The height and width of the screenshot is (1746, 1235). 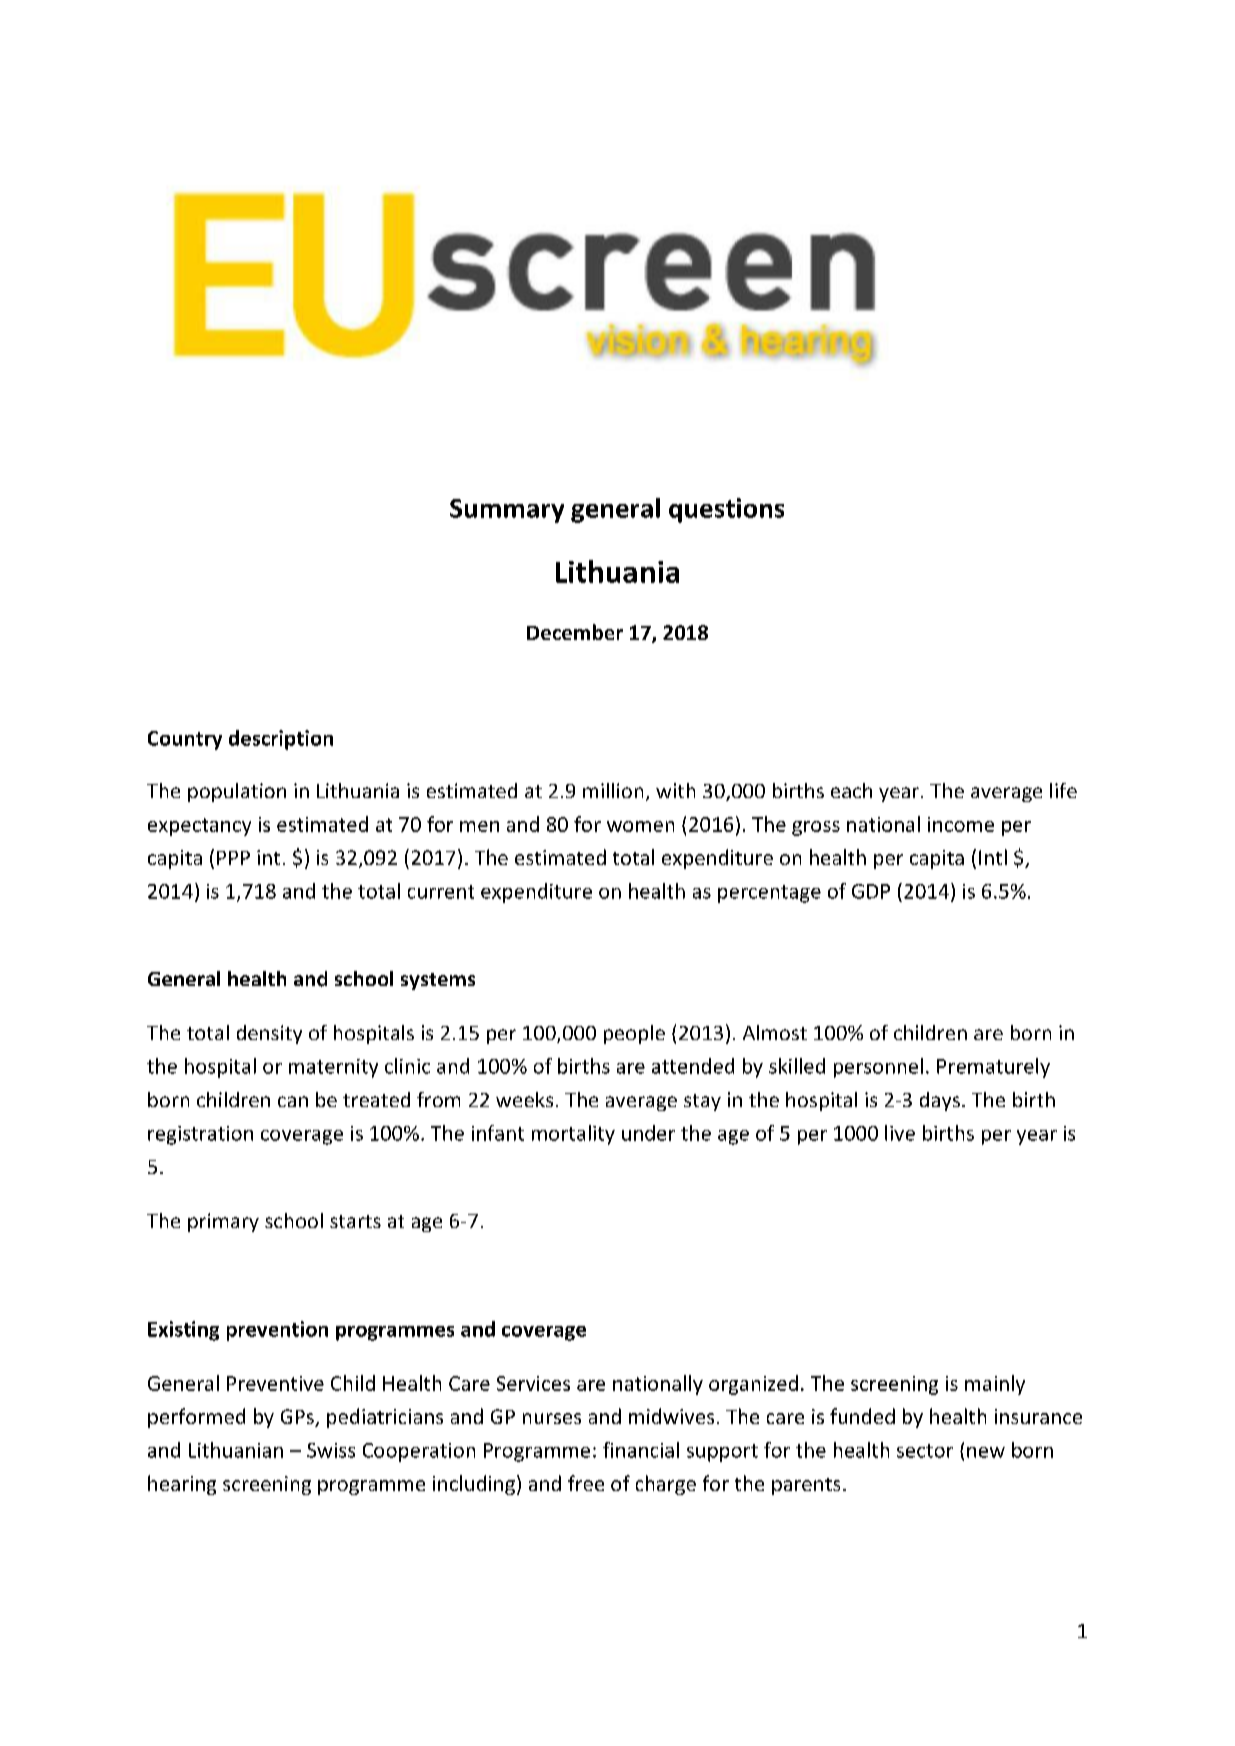 I want to click on questions, so click(x=726, y=510).
